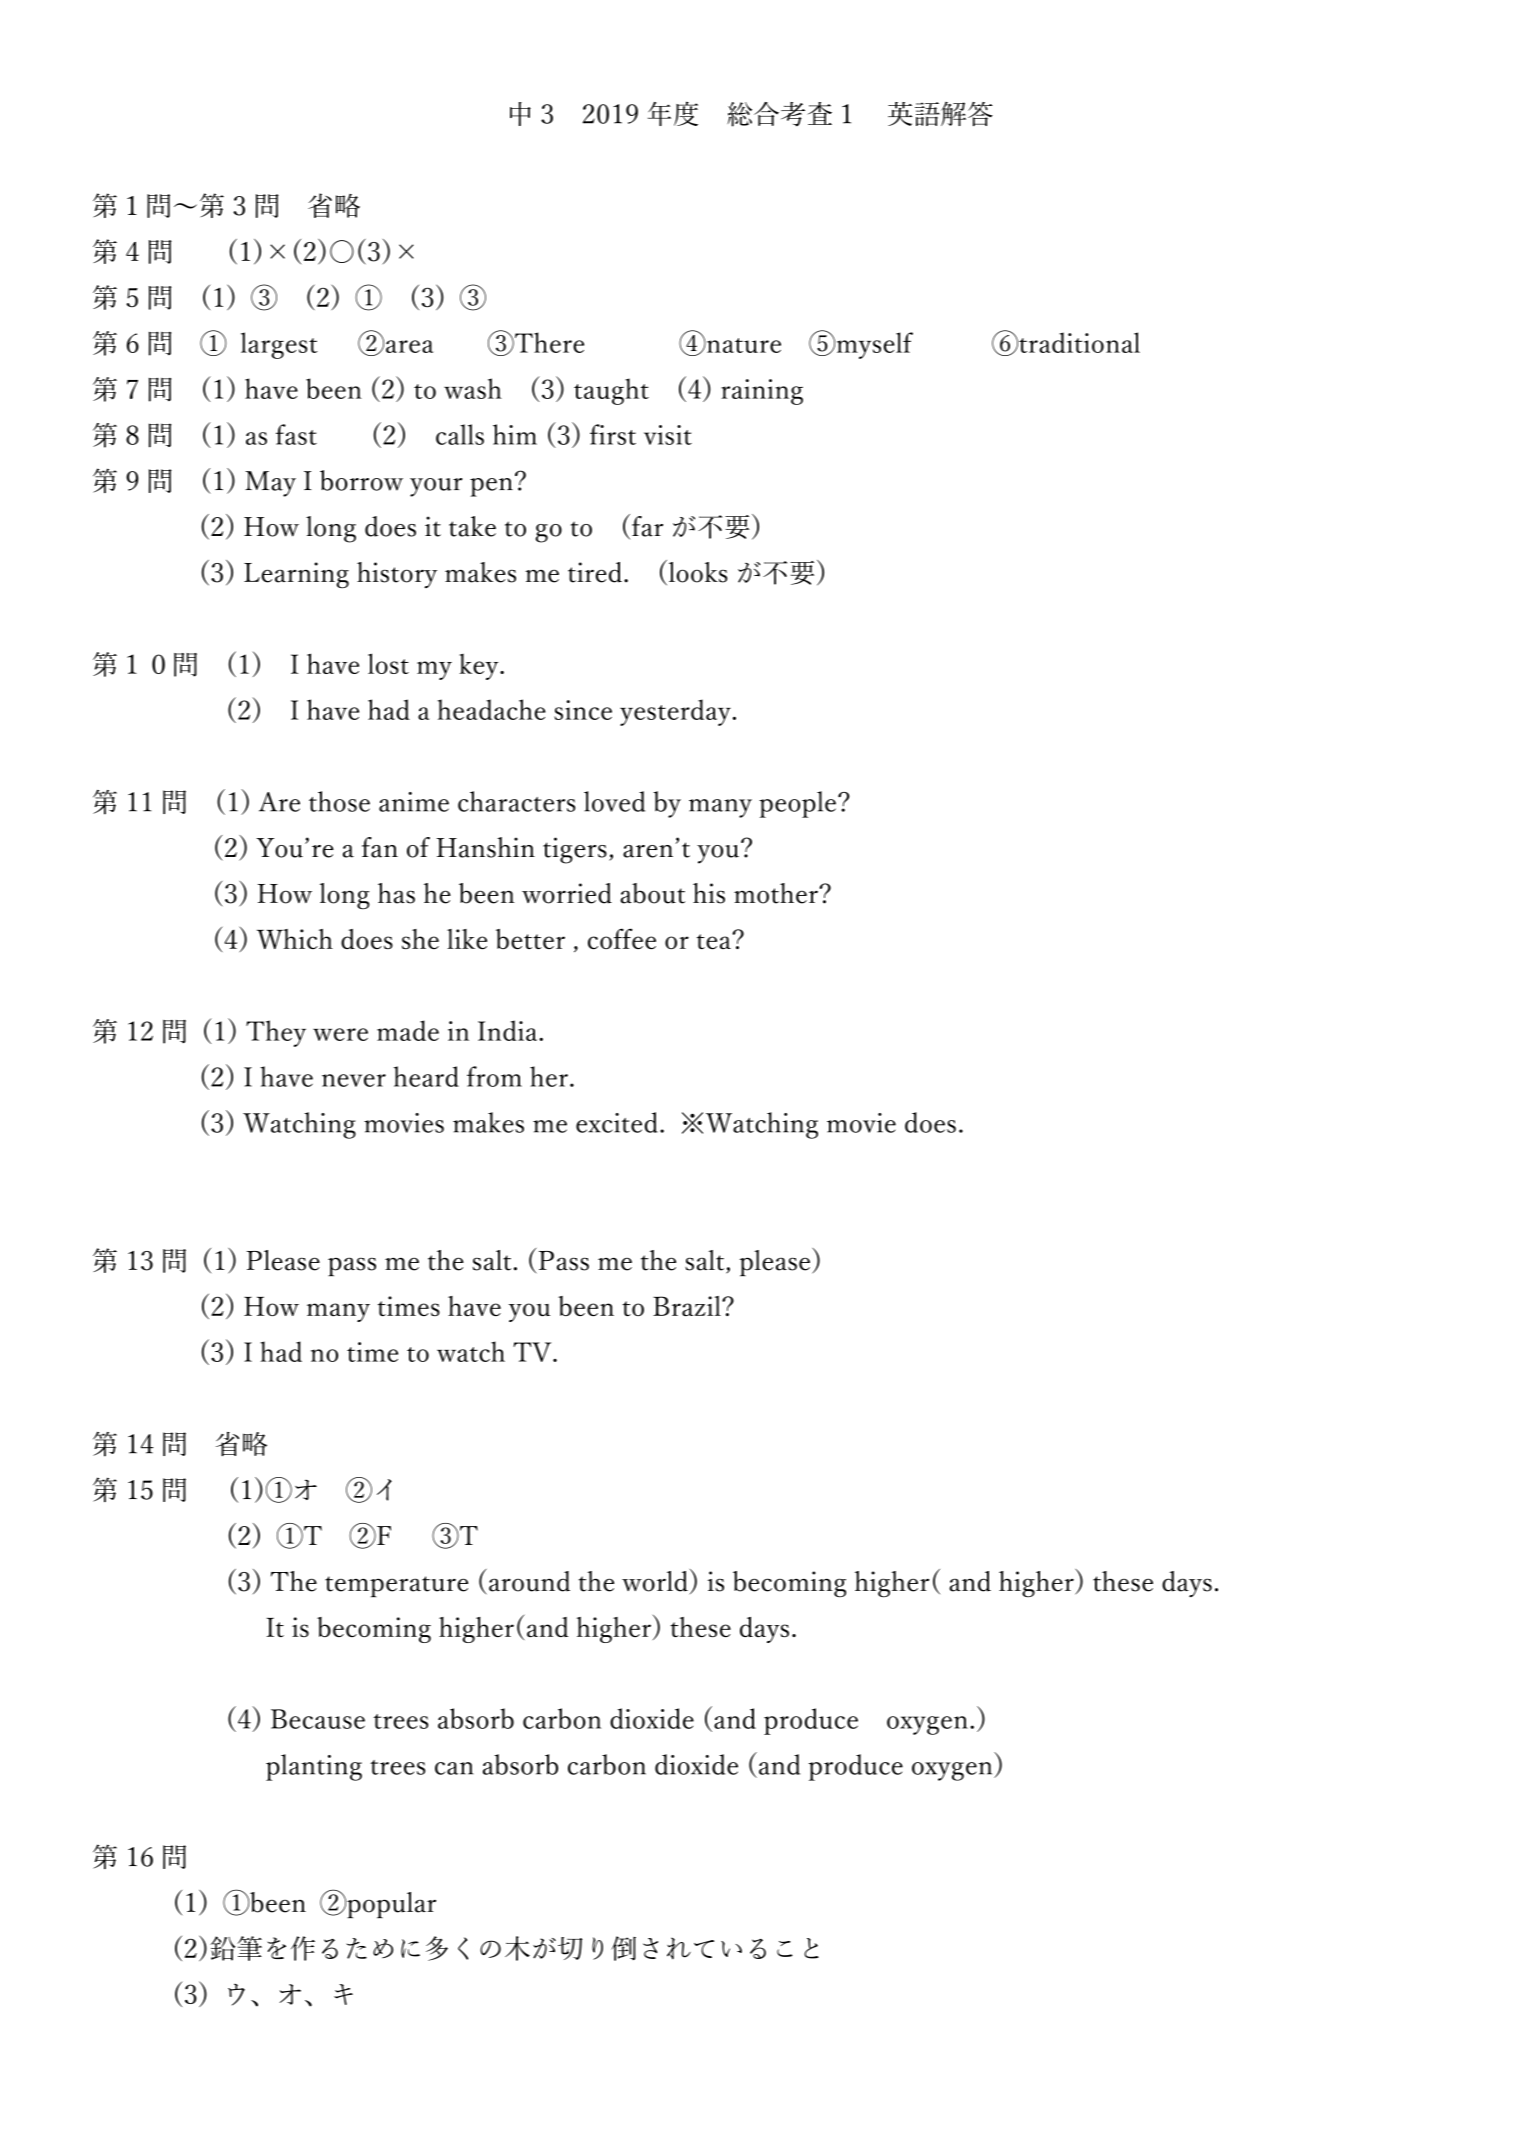  I want to click on fast, so click(296, 434).
